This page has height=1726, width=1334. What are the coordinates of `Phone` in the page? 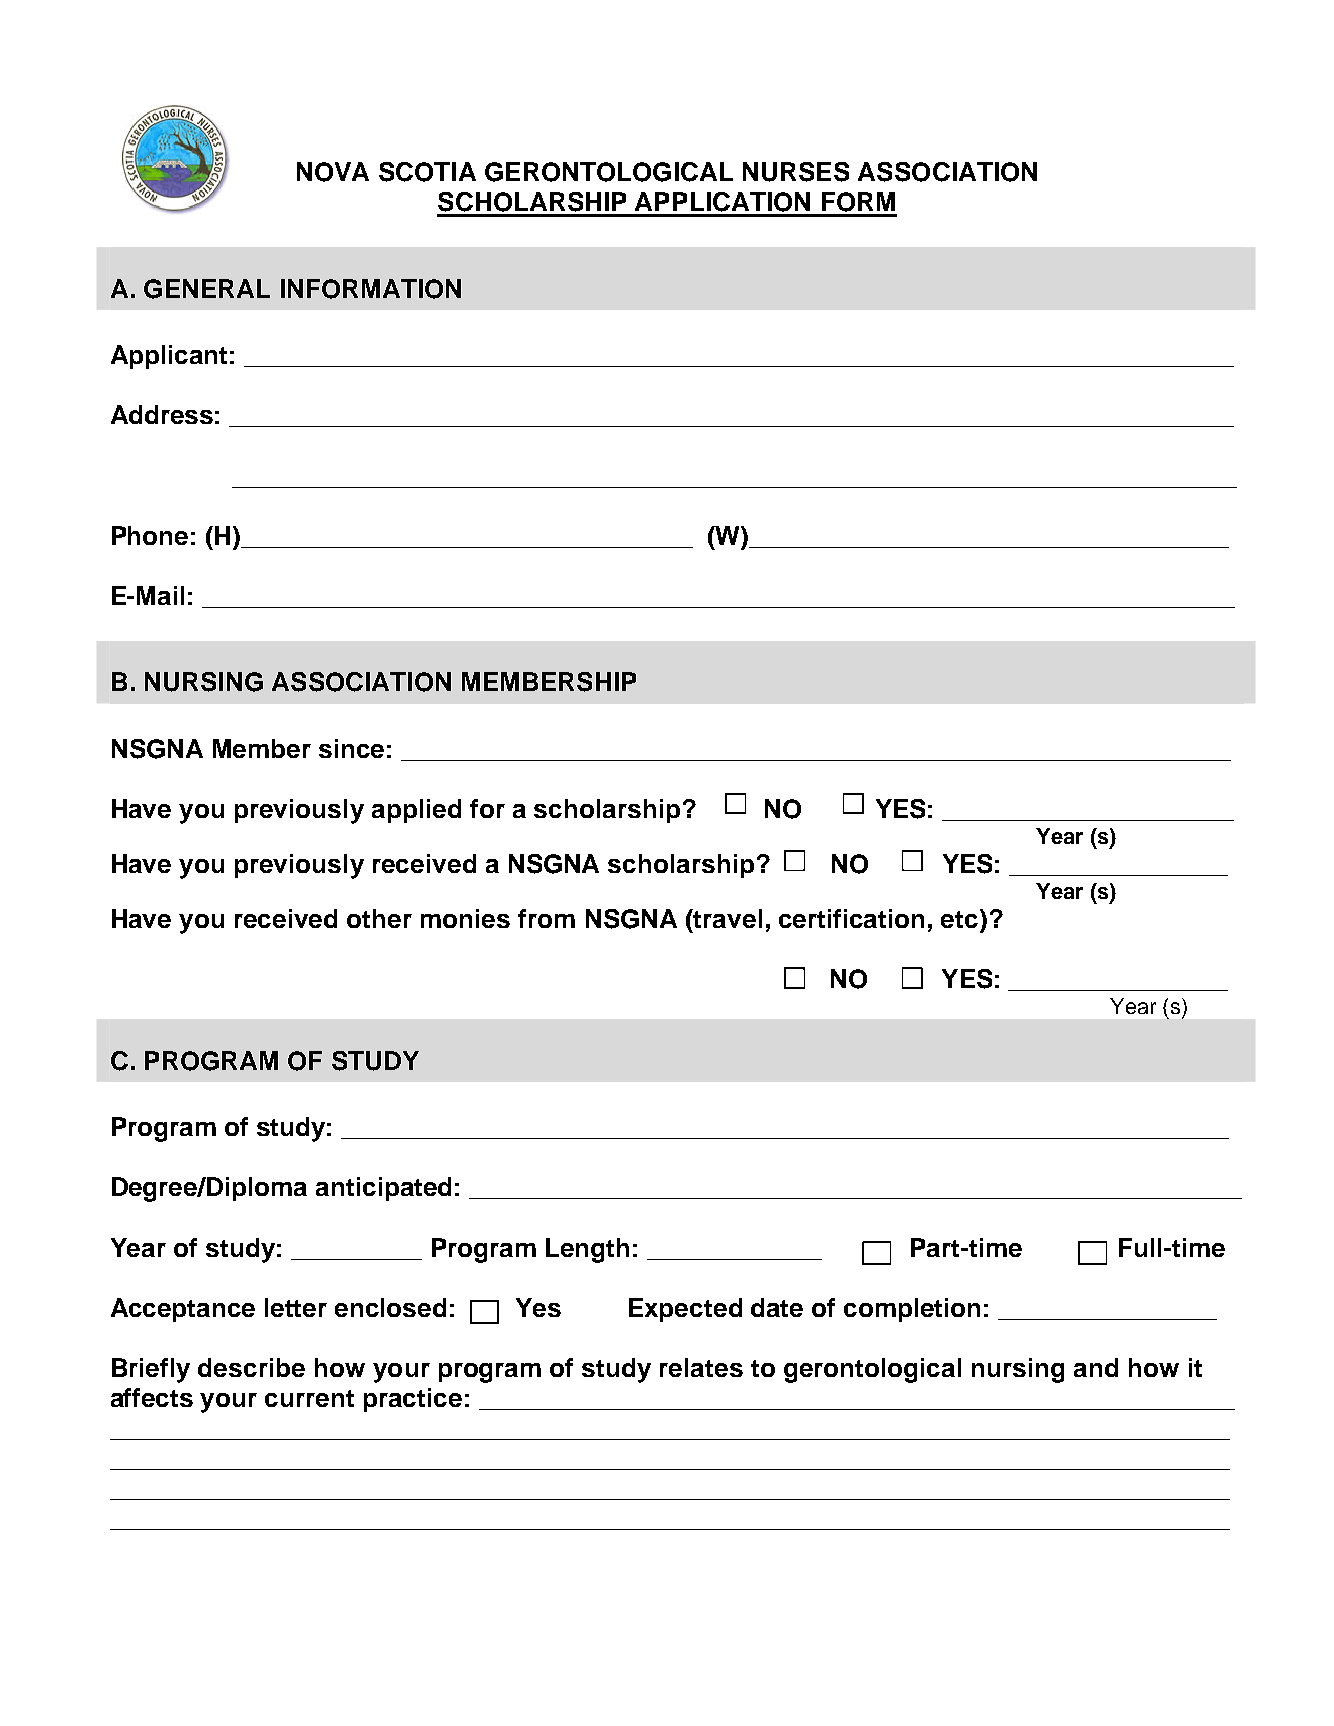 It's located at (150, 535).
